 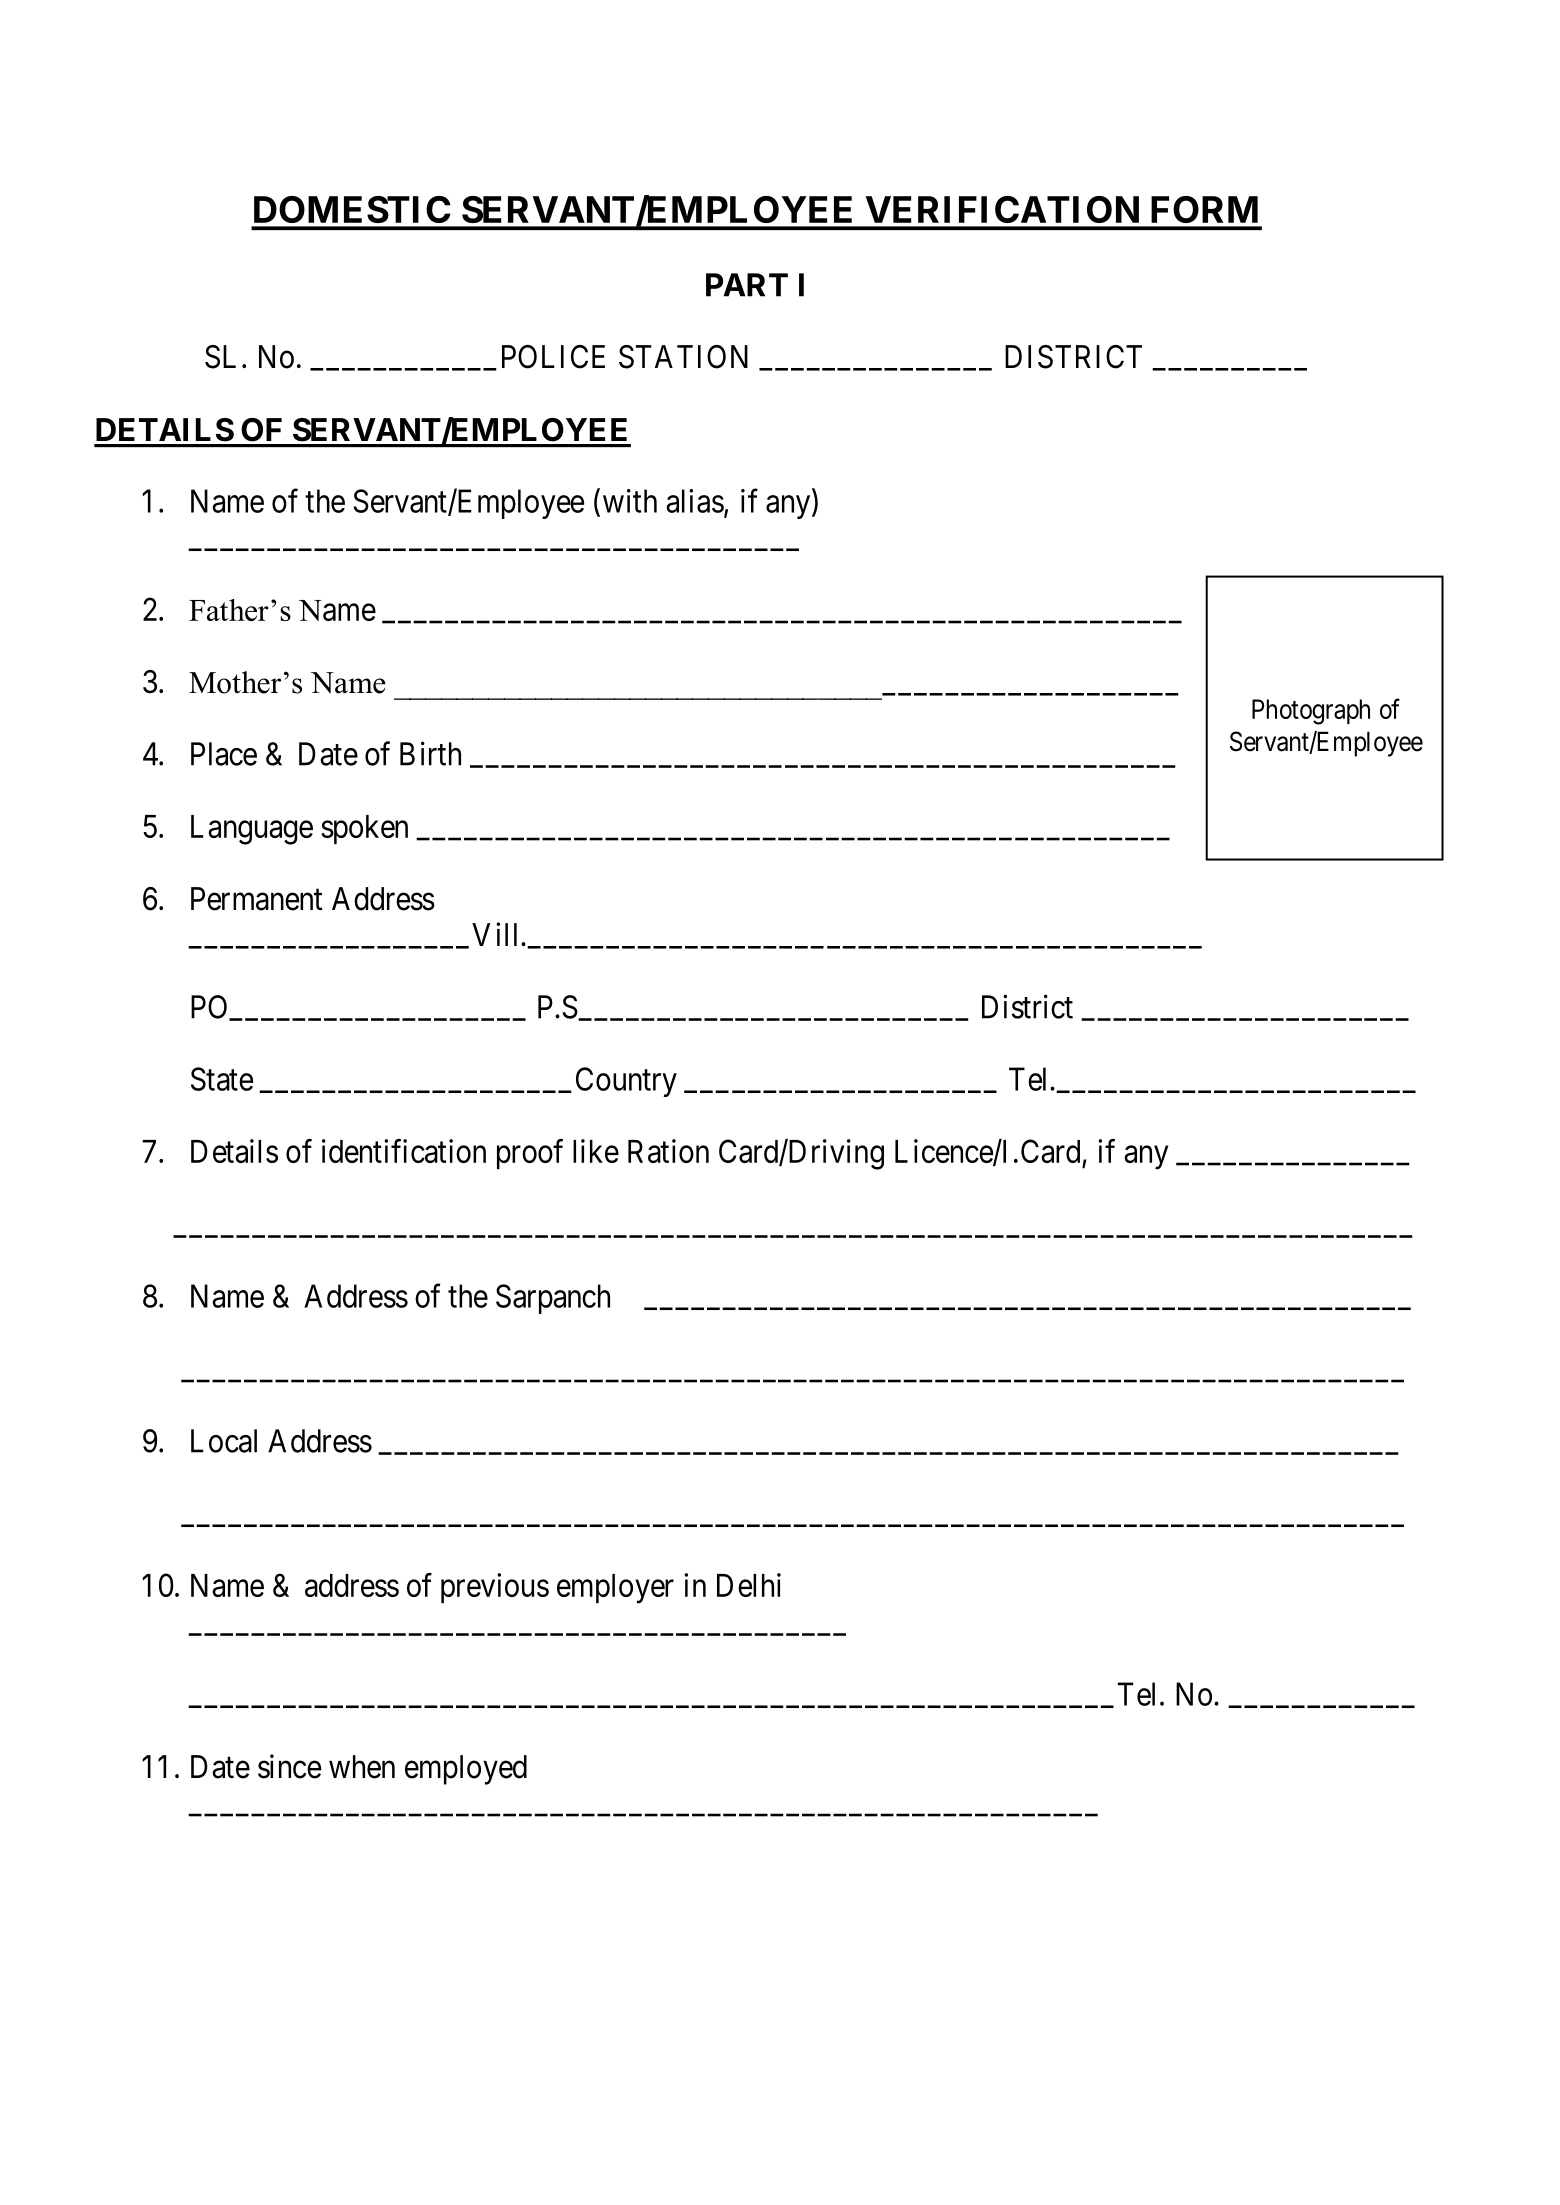 I want to click on Photograph, so click(x=1311, y=712).
